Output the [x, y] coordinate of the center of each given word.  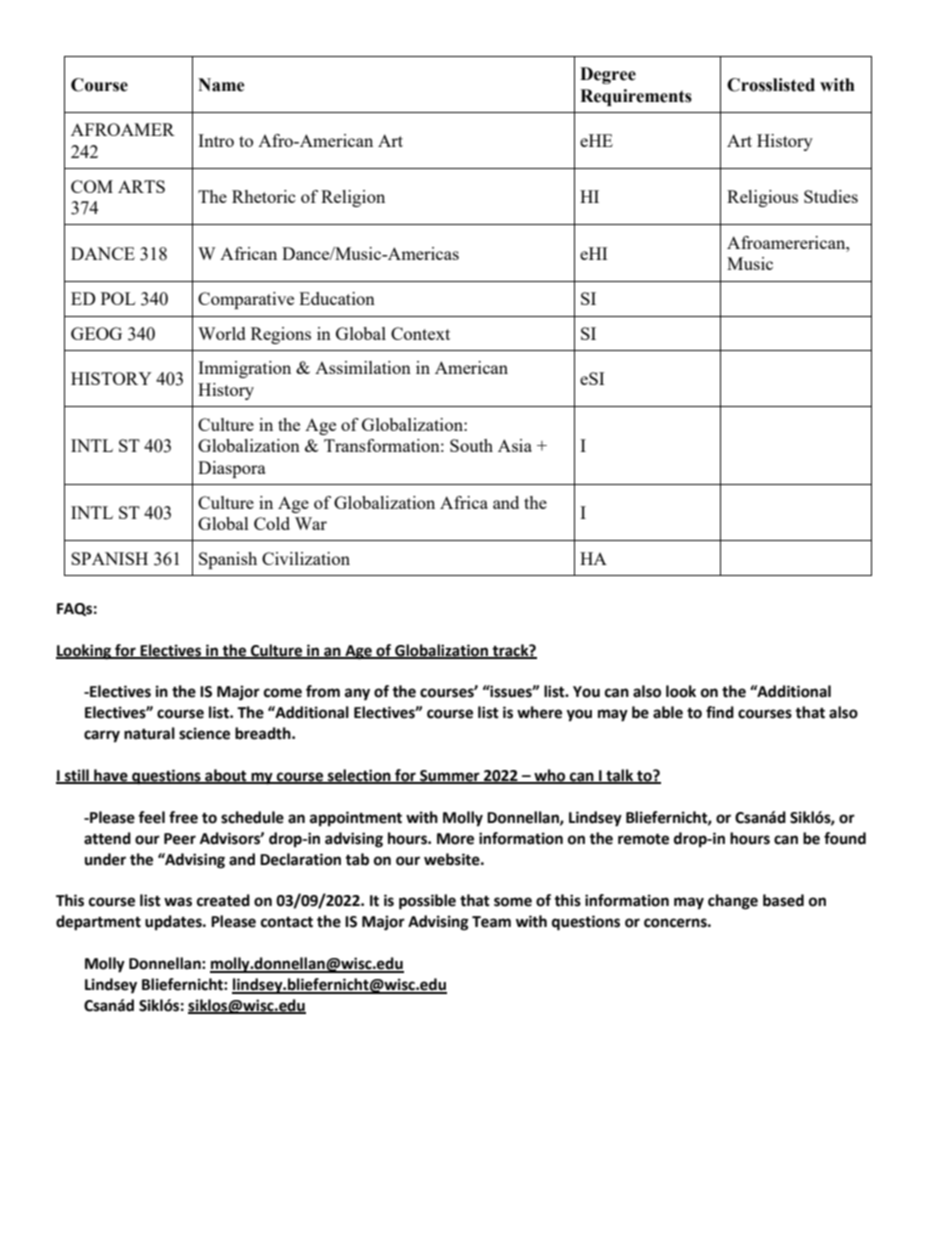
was [178, 902]
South [471, 445]
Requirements [636, 97]
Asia [515, 445]
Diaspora [232, 469]
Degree [608, 75]
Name [221, 85]
